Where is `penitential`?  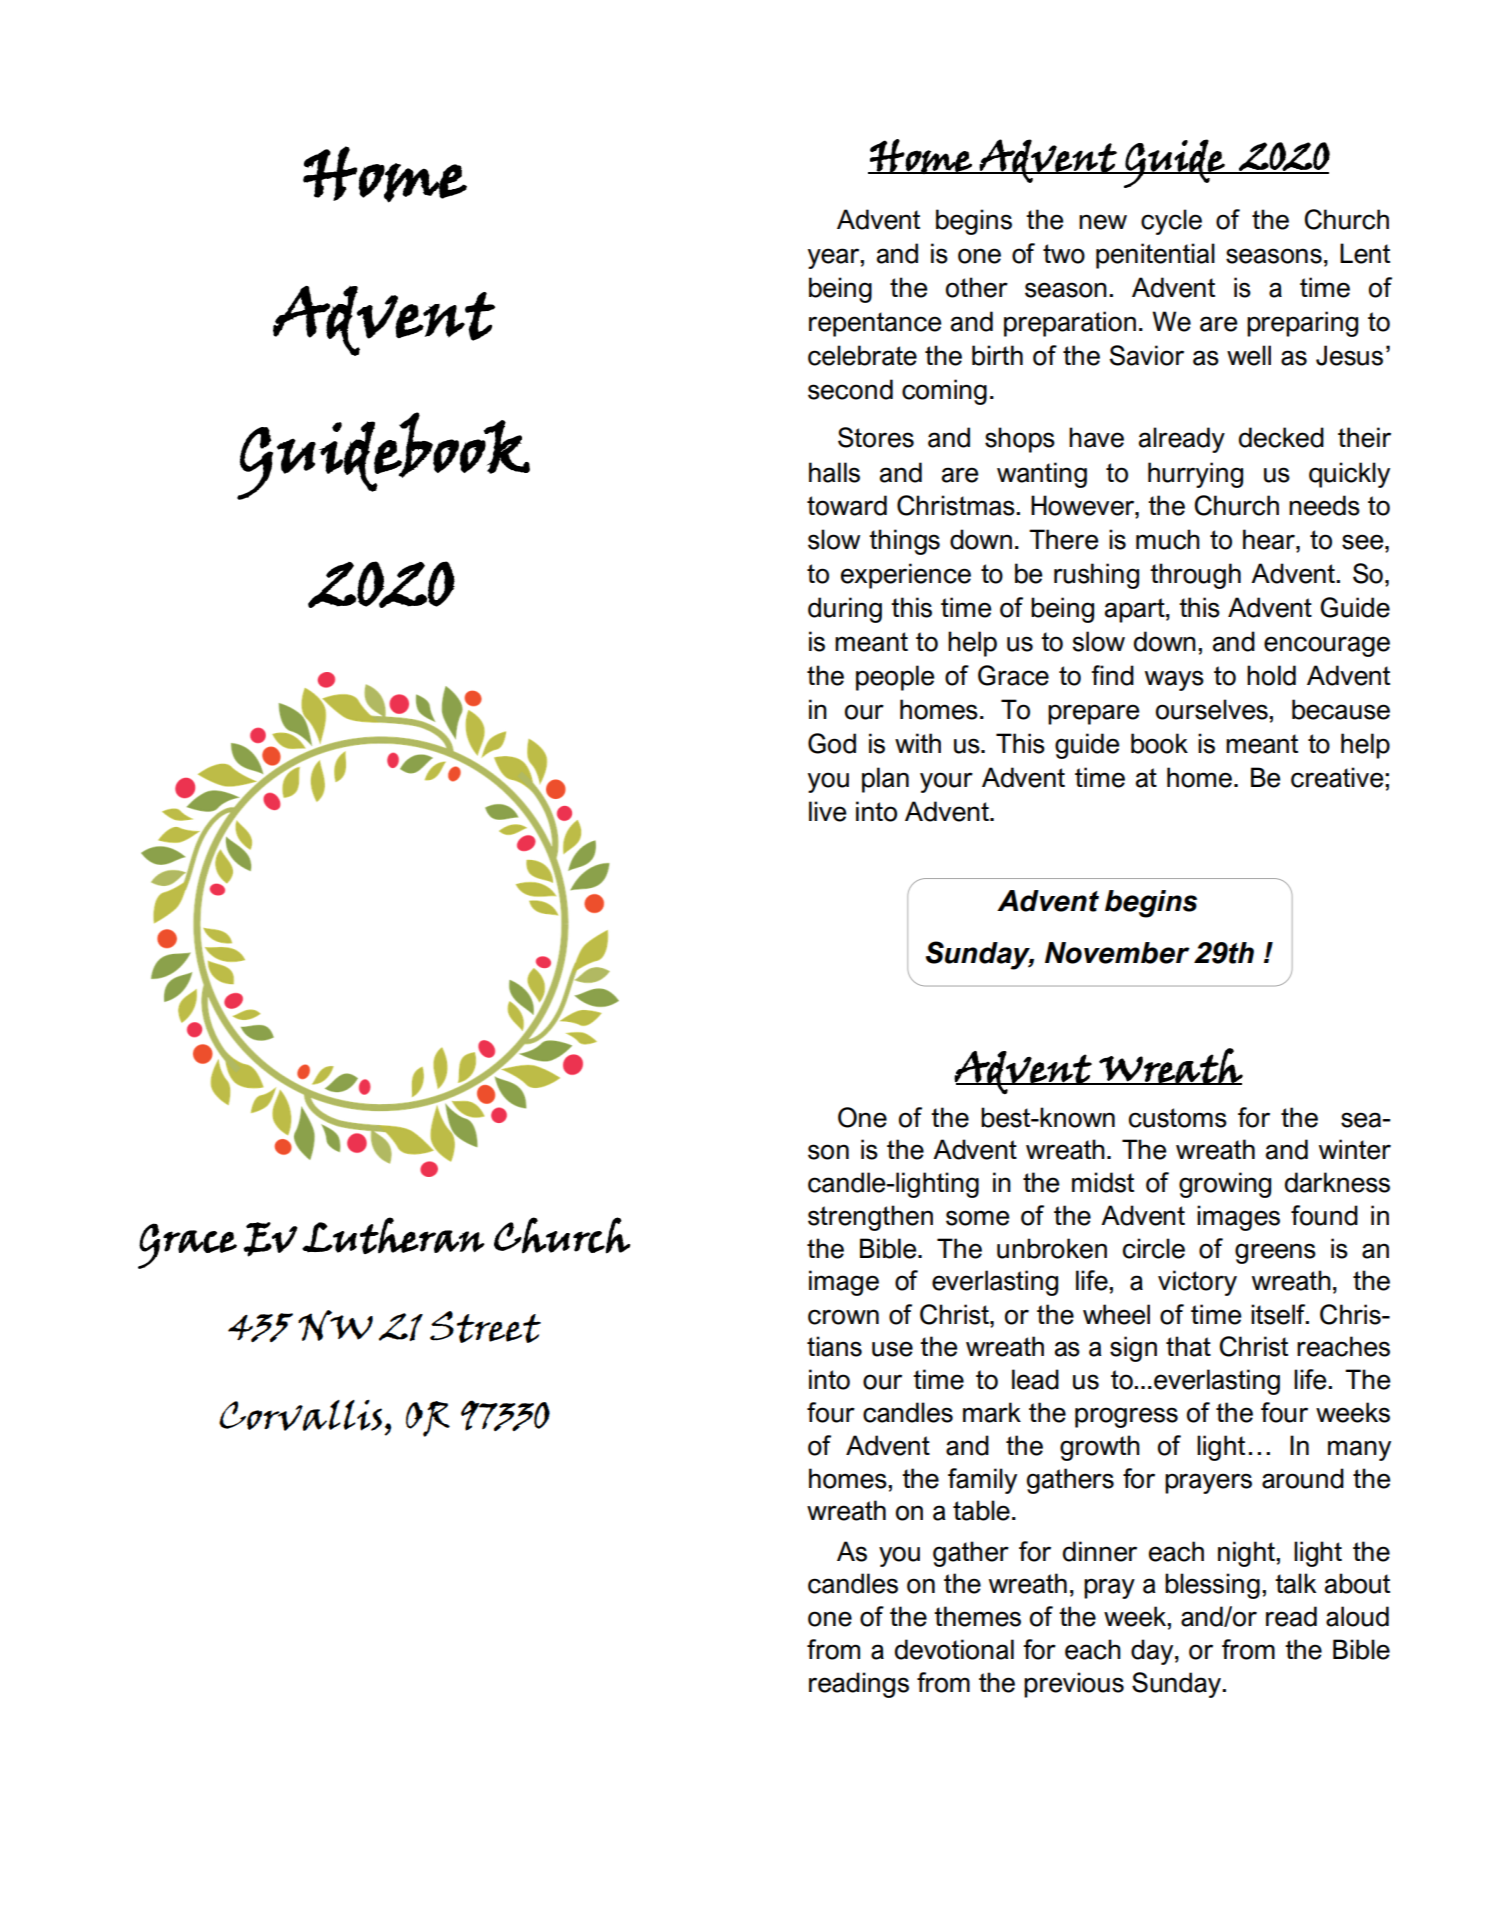 penitential is located at coordinates (1155, 256).
